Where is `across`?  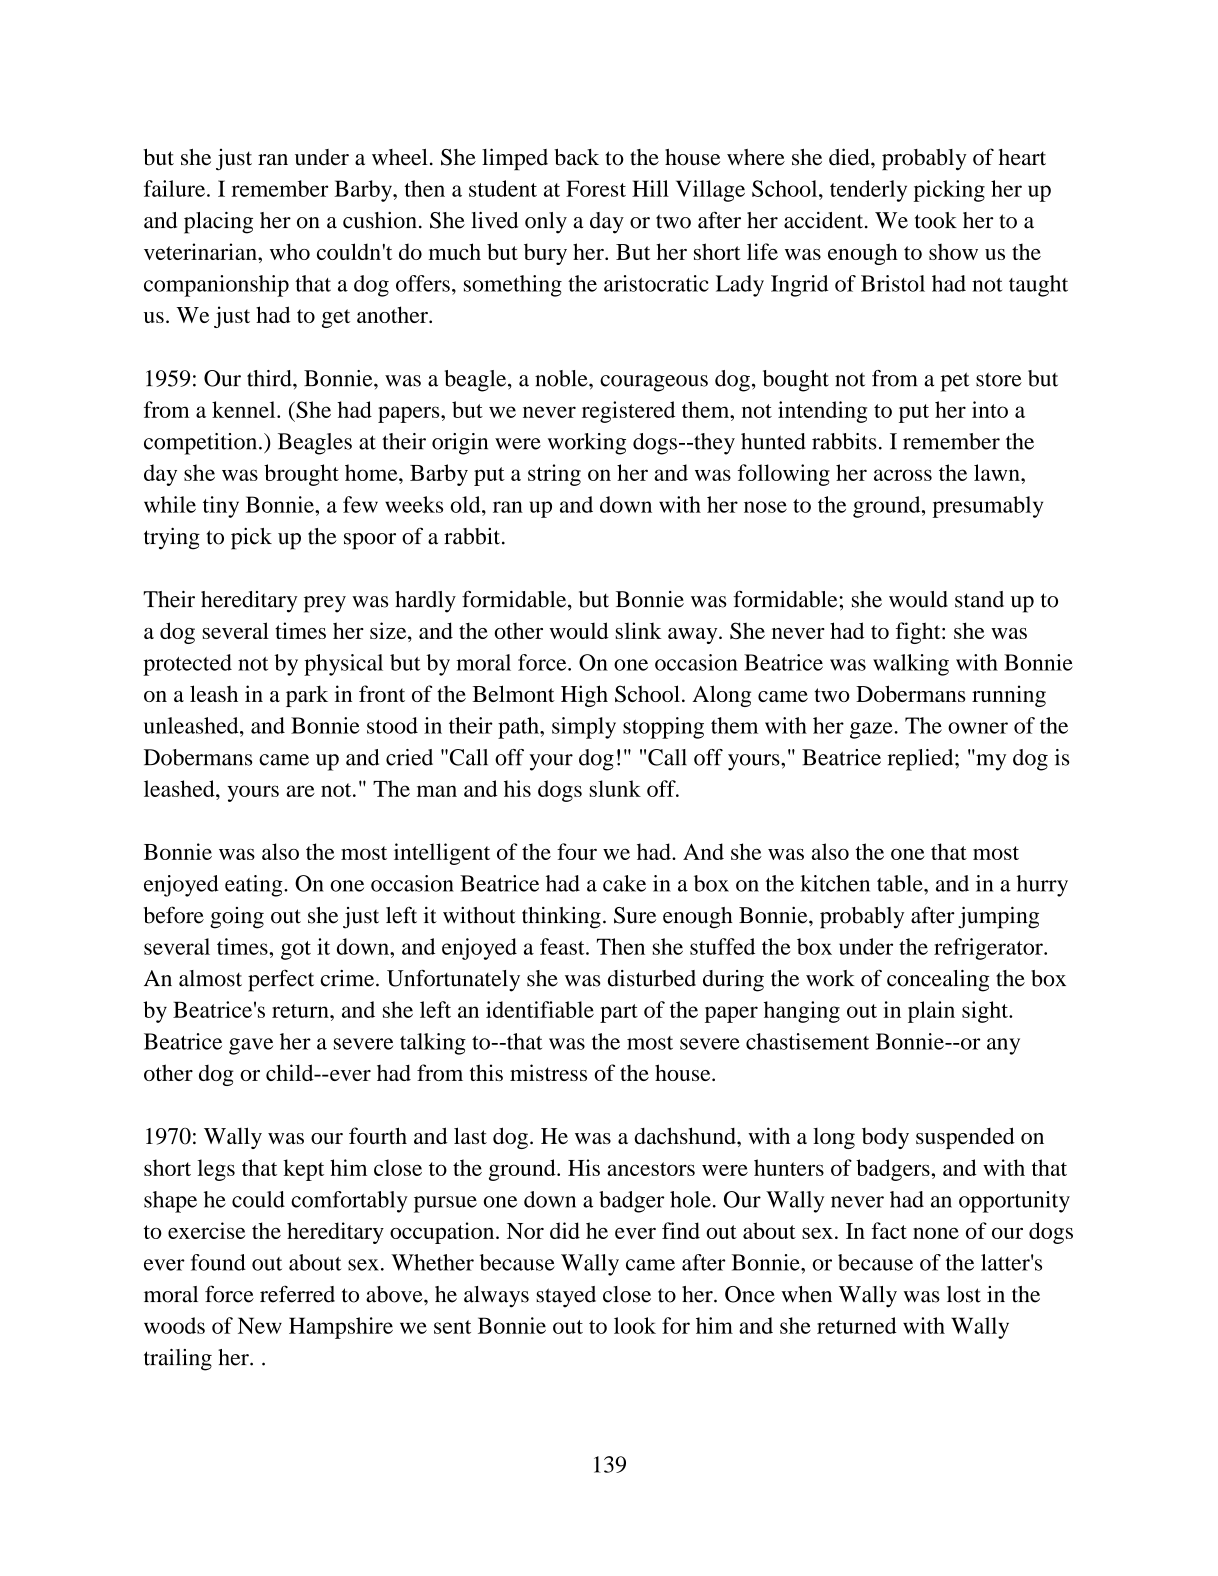
across is located at coordinates (903, 475).
